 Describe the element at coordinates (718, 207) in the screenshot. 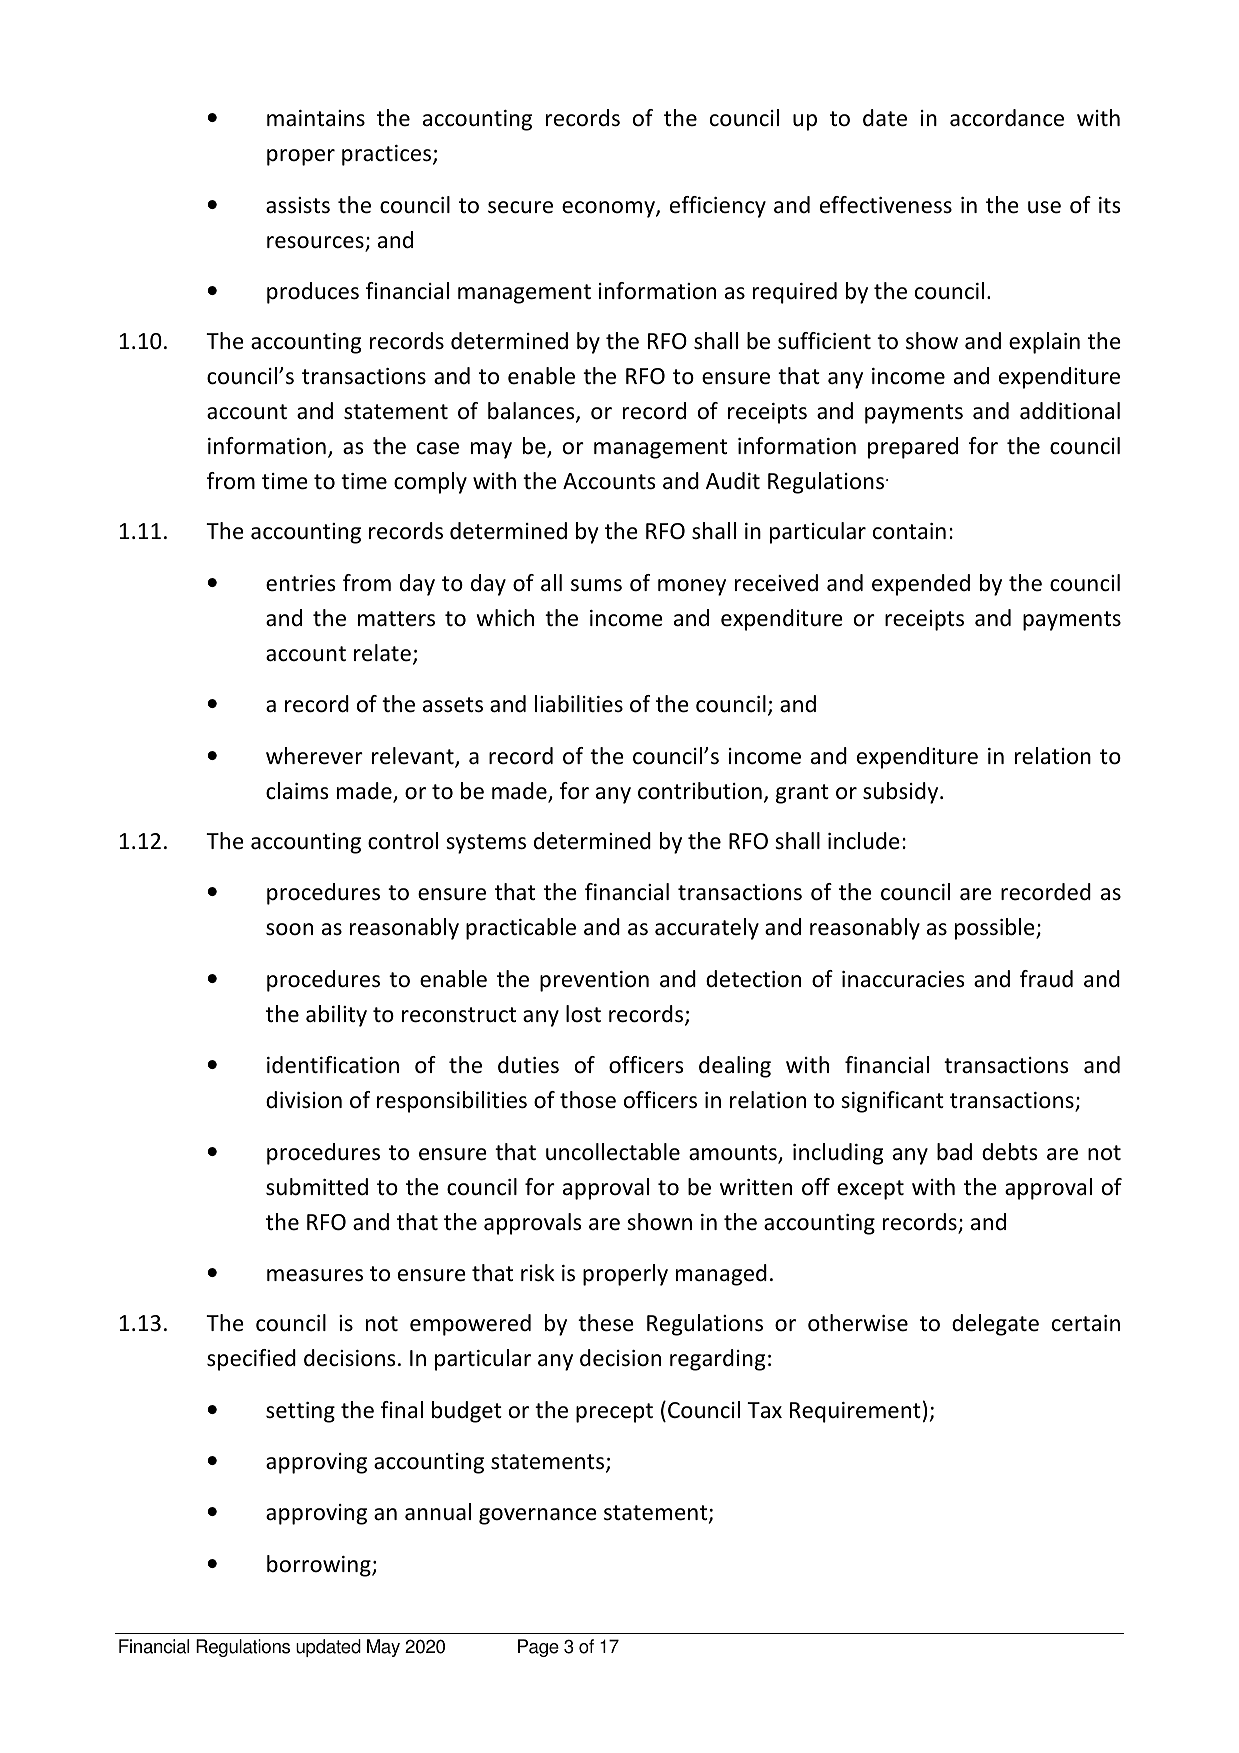

I see `efficiency` at that location.
